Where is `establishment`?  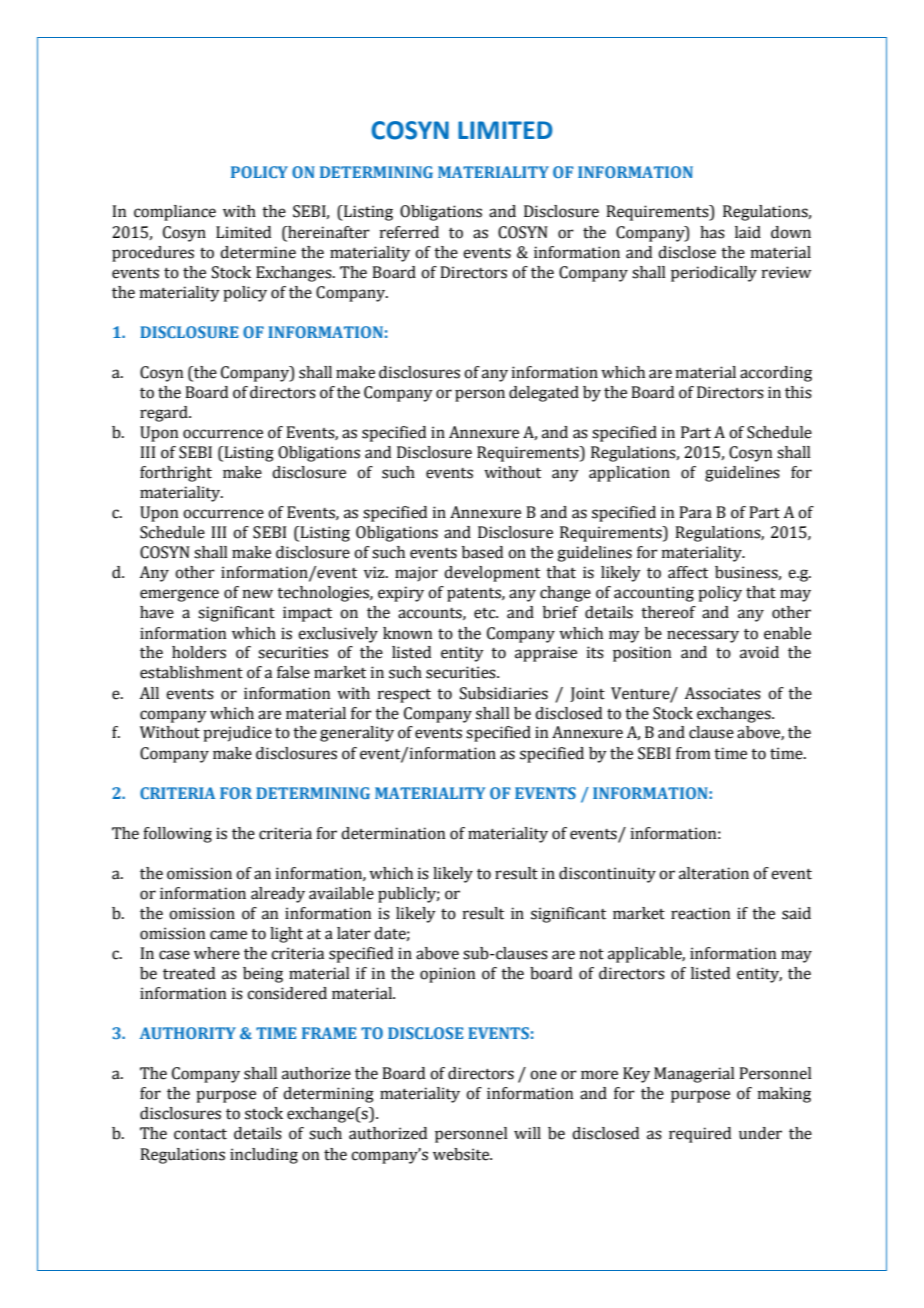
establishment is located at coordinates (191, 672).
